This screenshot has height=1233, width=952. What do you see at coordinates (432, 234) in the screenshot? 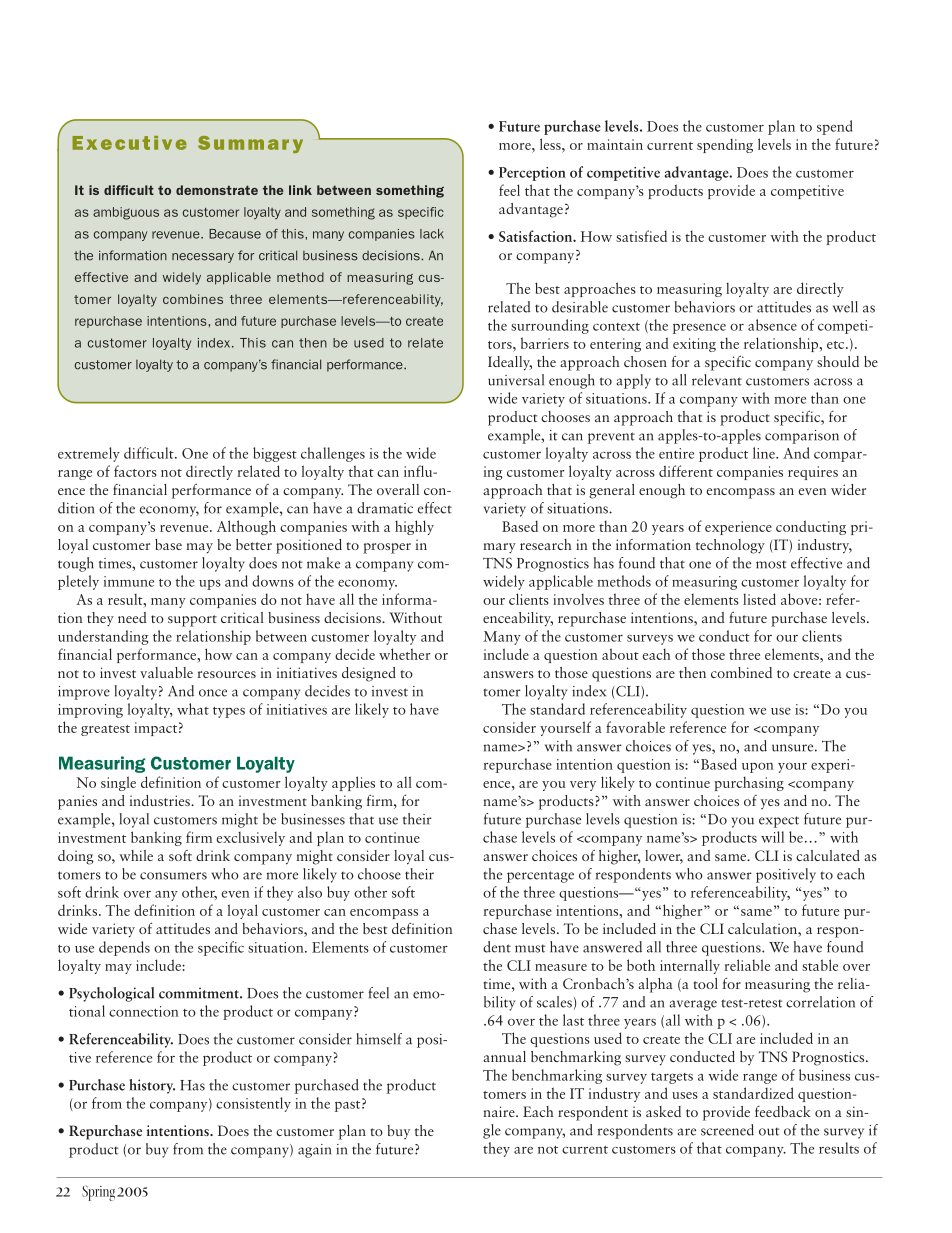
I see `lack` at bounding box center [432, 234].
